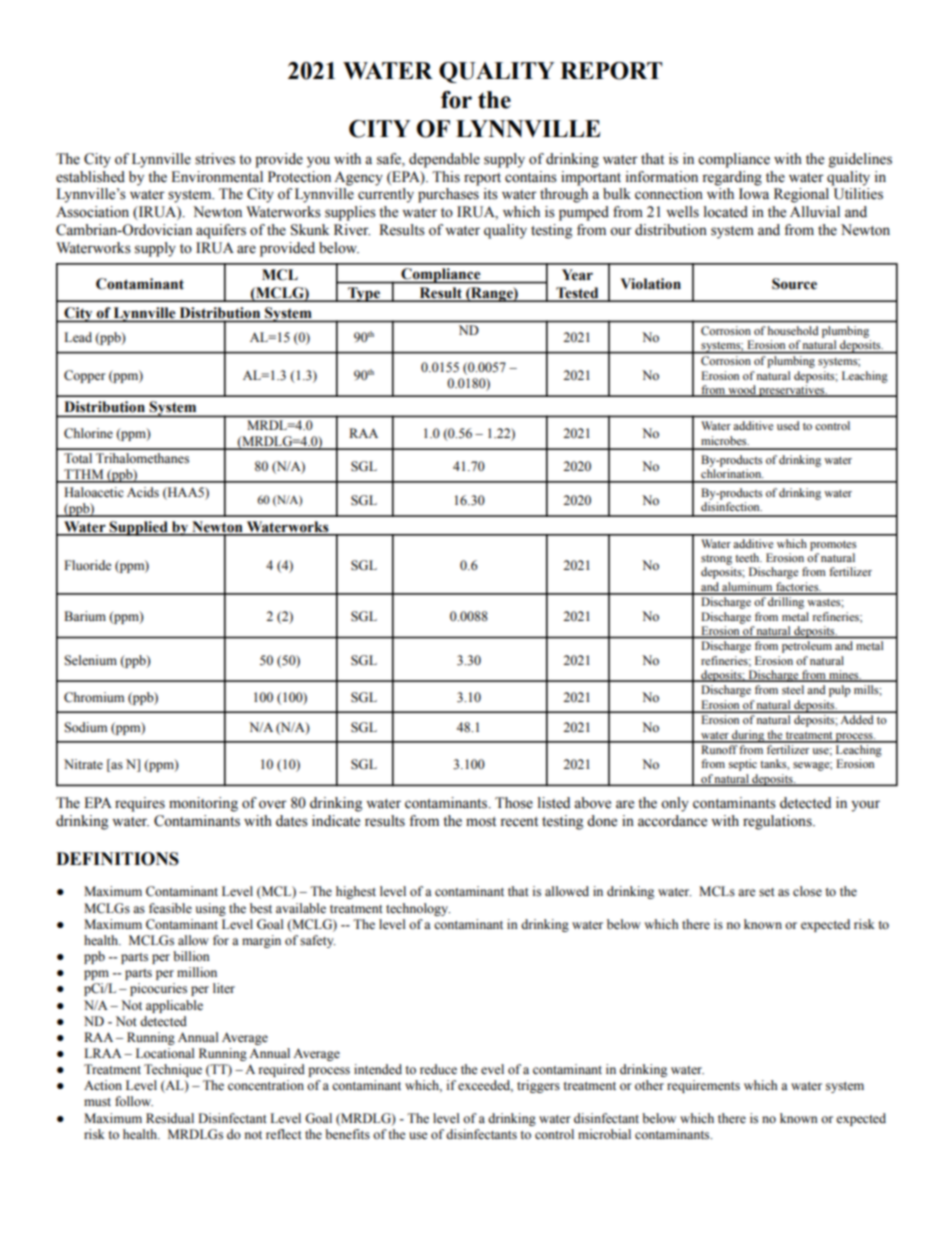 Image resolution: width=952 pixels, height=1233 pixels. Describe the element at coordinates (170, 1118) in the image. I see `Residual` at that location.
